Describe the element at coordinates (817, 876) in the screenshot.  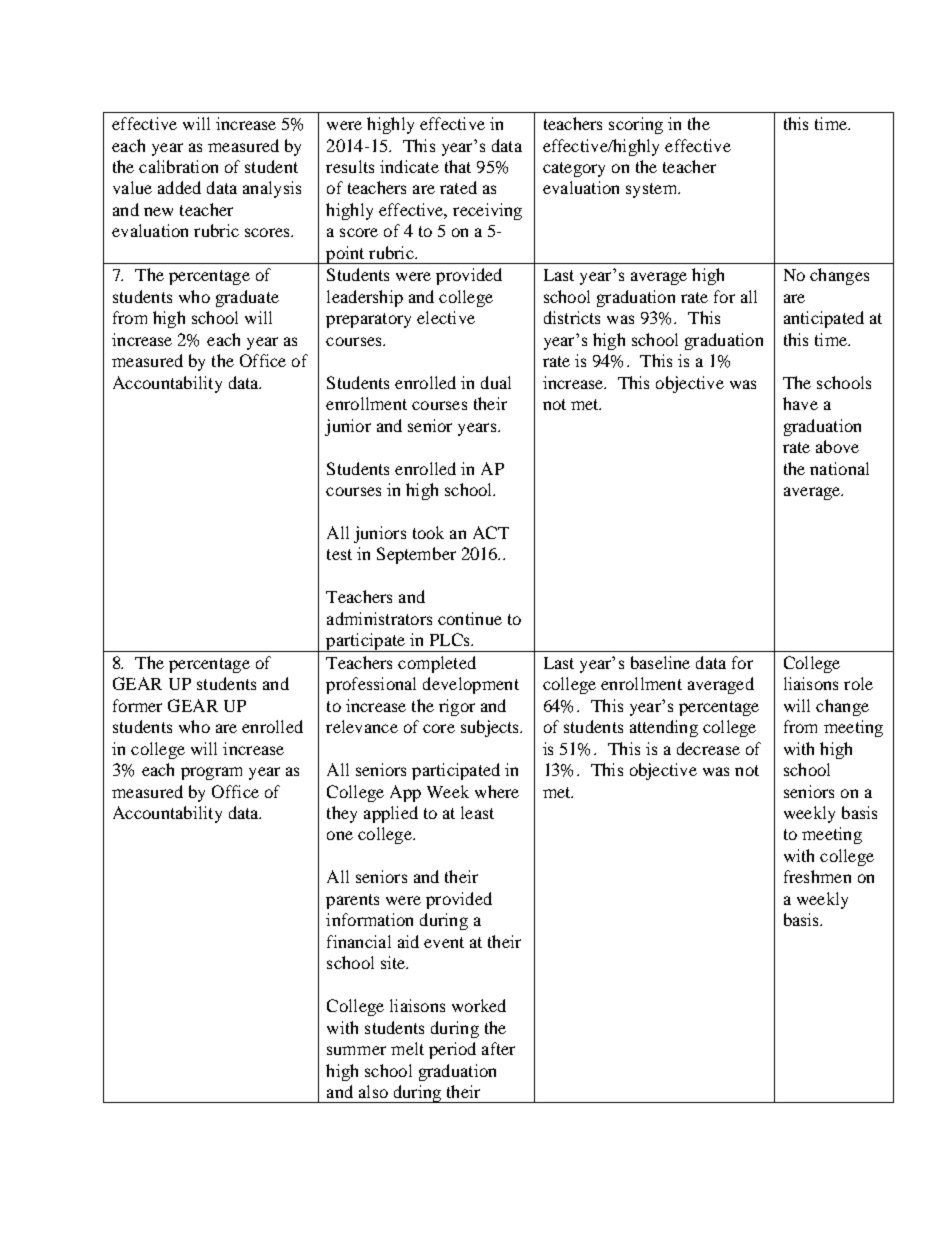
I see `freshmen` at that location.
